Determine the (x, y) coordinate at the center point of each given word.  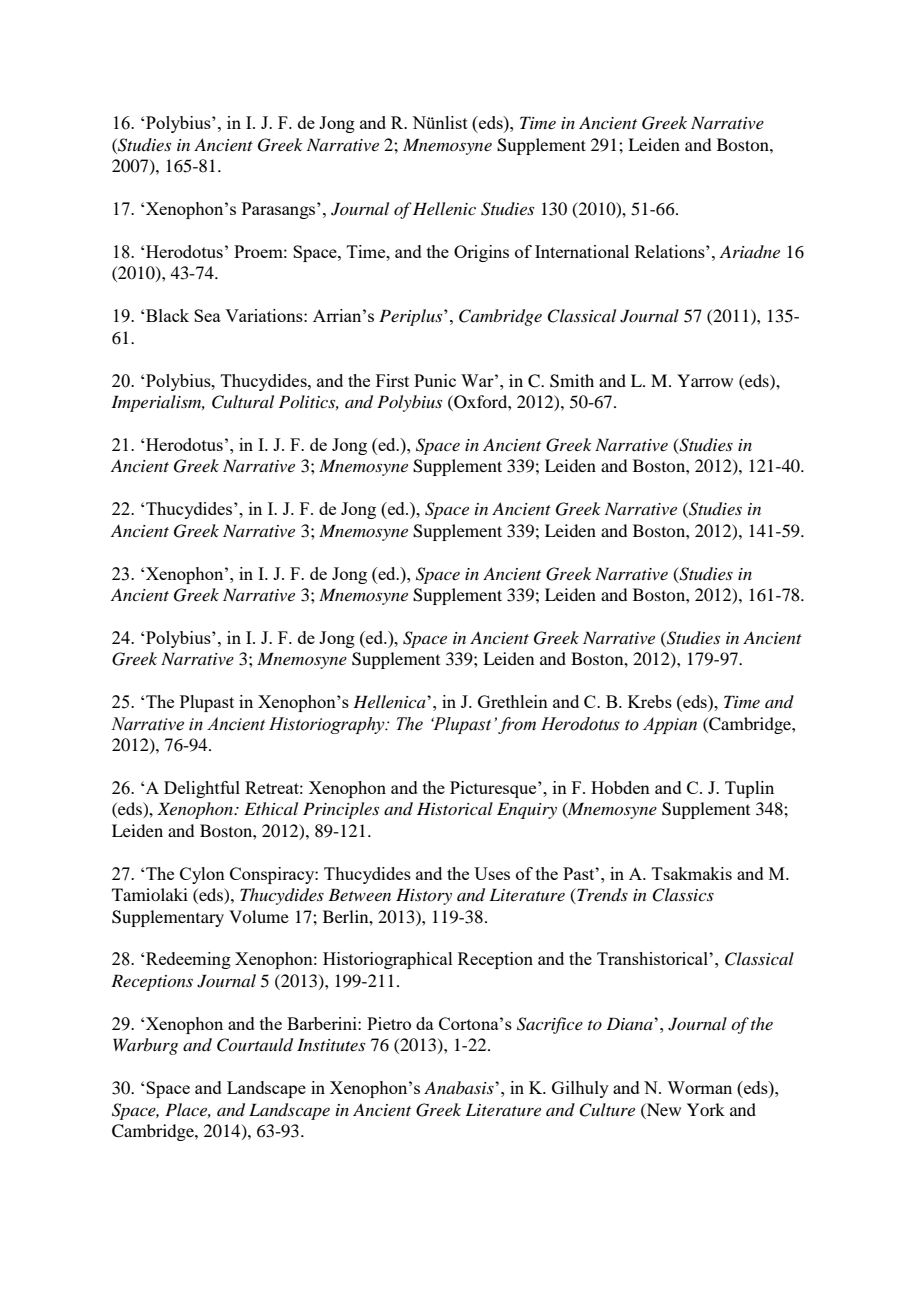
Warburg (145, 1046)
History (424, 896)
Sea (207, 315)
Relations (671, 251)
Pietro (389, 1023)
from (517, 725)
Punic (435, 380)
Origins (481, 253)
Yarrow (705, 380)
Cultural (243, 402)
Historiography (328, 725)
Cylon (202, 875)
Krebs (650, 701)
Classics (683, 895)
